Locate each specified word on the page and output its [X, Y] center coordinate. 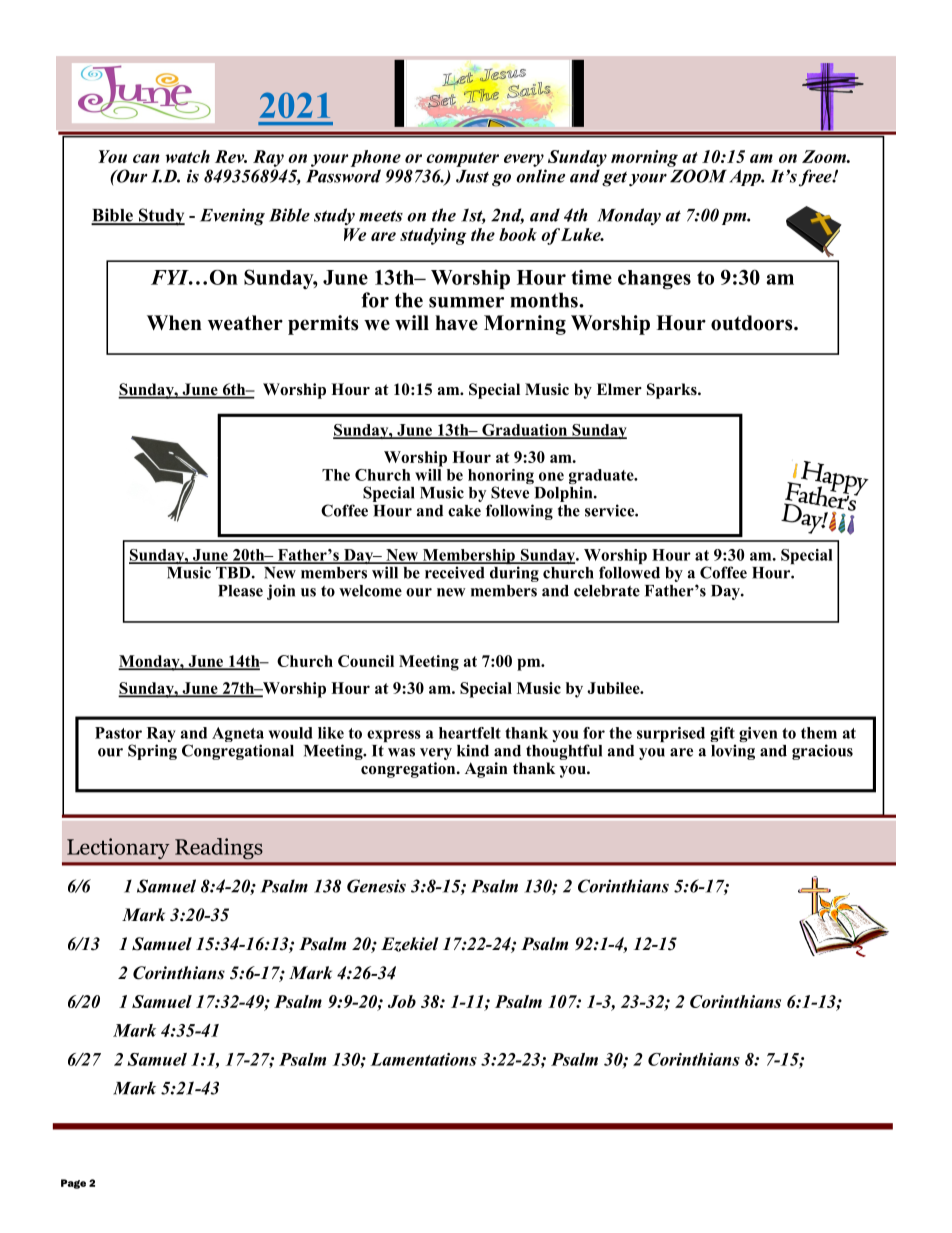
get [614, 179]
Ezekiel [410, 944]
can [146, 158]
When [174, 323]
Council [366, 661]
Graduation [525, 431]
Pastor [118, 733]
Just [472, 176]
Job [402, 1001]
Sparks [673, 391]
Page [73, 1184]
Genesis [376, 886]
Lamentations [423, 1059]
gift [723, 736]
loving [733, 752]
